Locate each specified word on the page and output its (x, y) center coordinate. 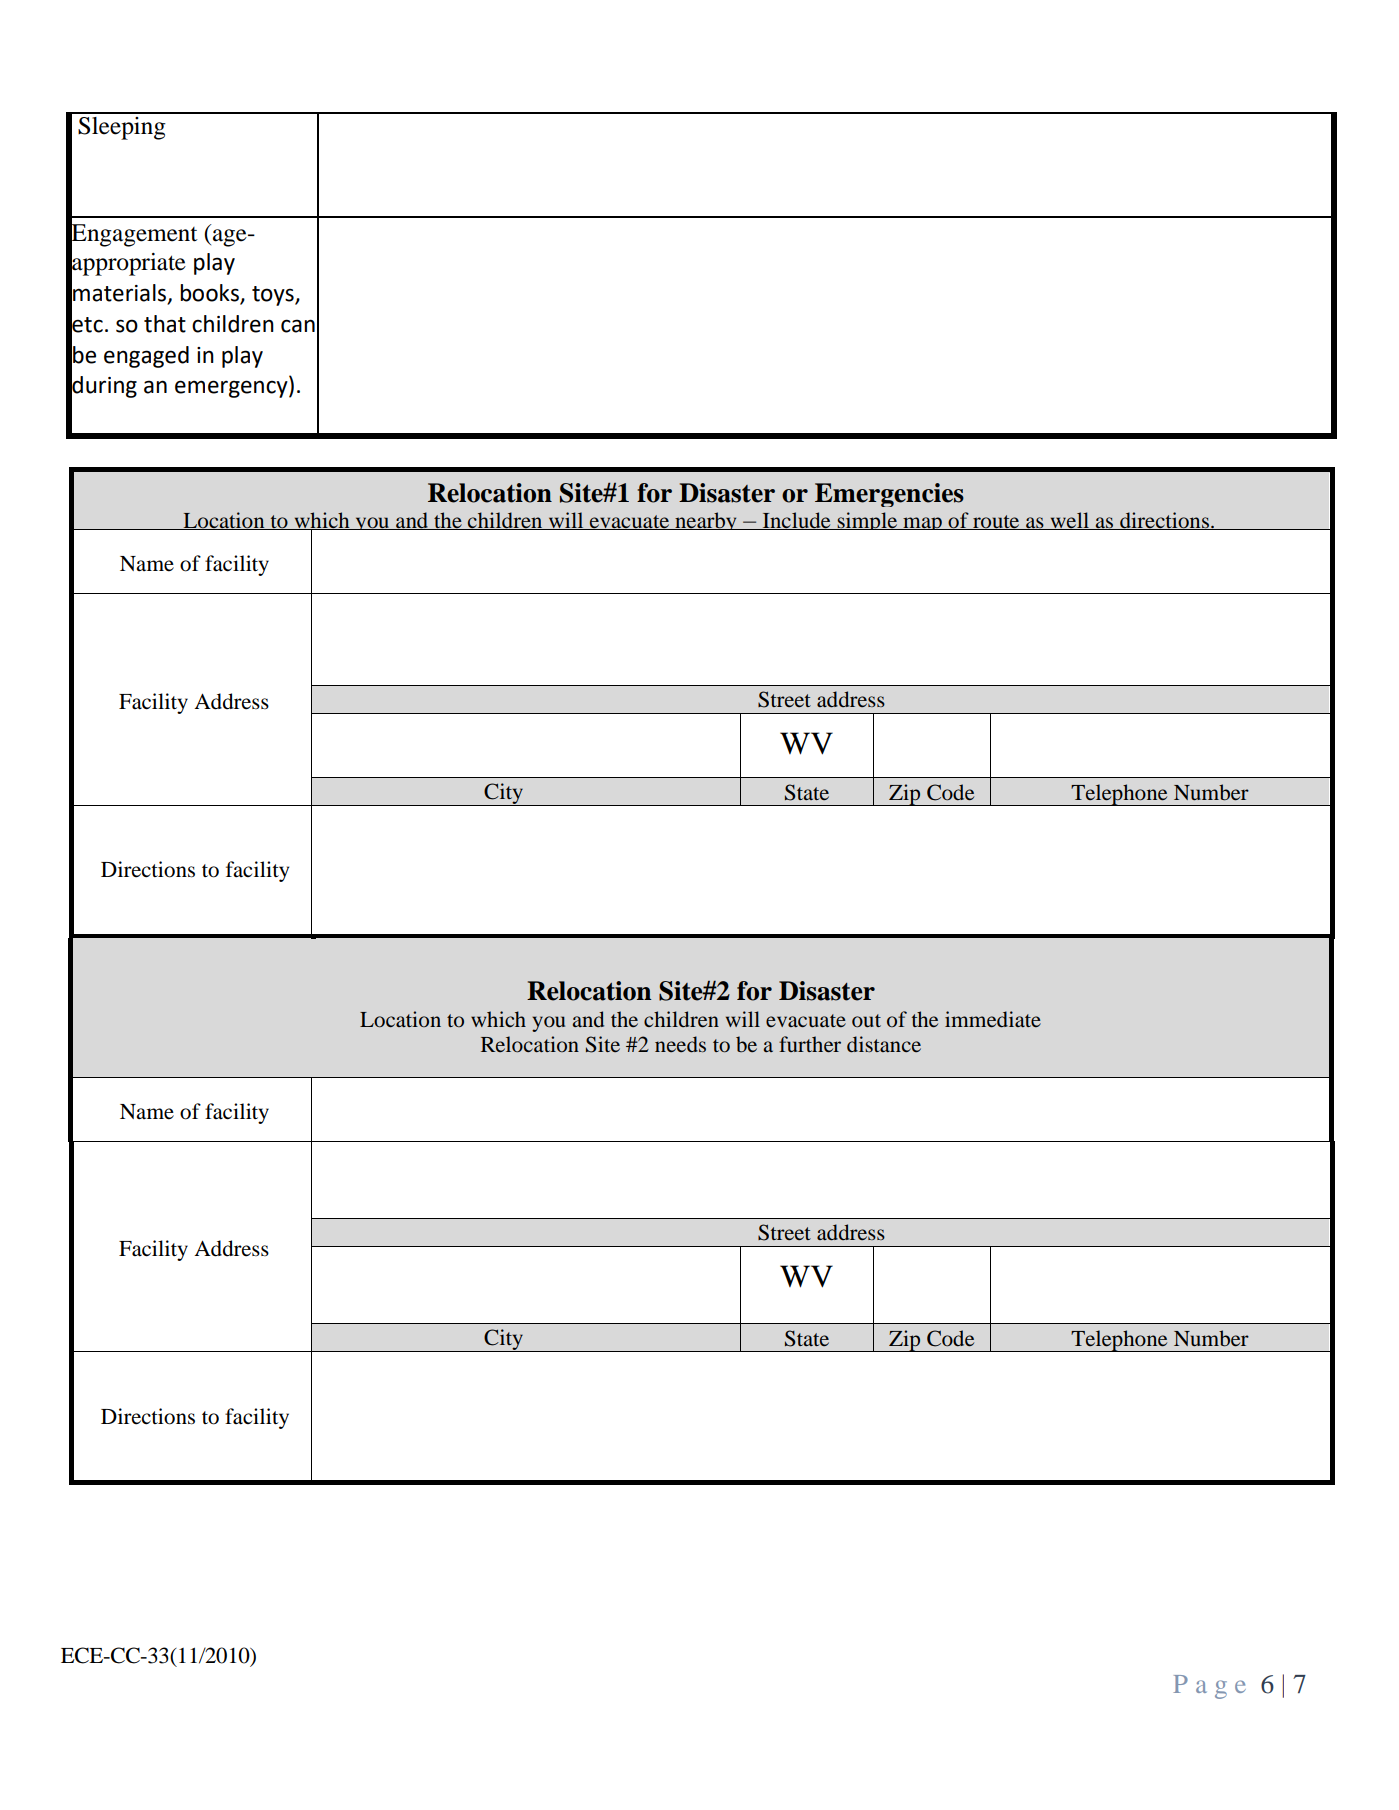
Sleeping (122, 128)
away (877, 1141)
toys (274, 296)
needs (680, 1044)
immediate (993, 1019)
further (810, 1044)
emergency (232, 389)
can (298, 326)
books (210, 294)
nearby (706, 521)
